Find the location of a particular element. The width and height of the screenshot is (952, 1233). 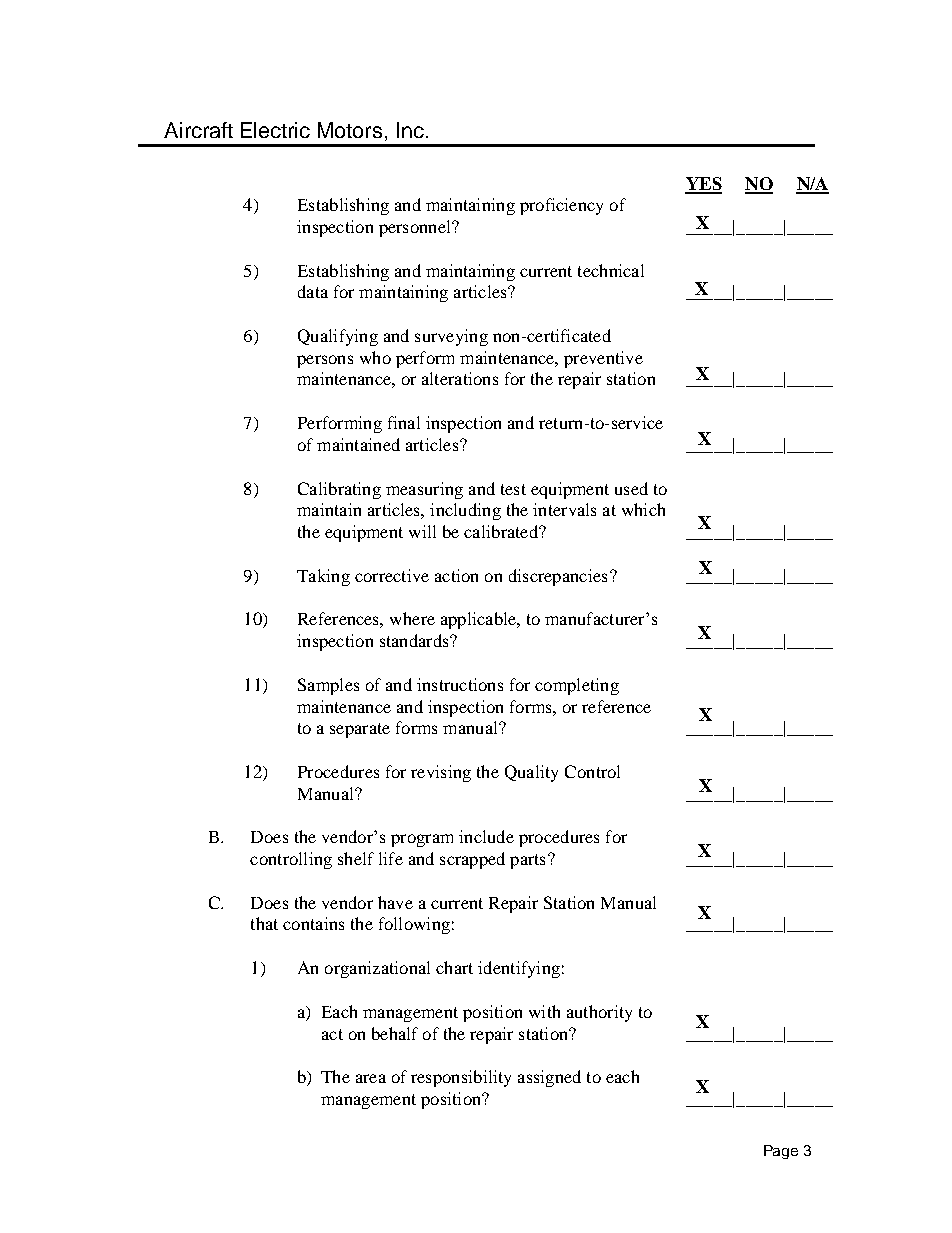

that is located at coordinates (264, 923).
